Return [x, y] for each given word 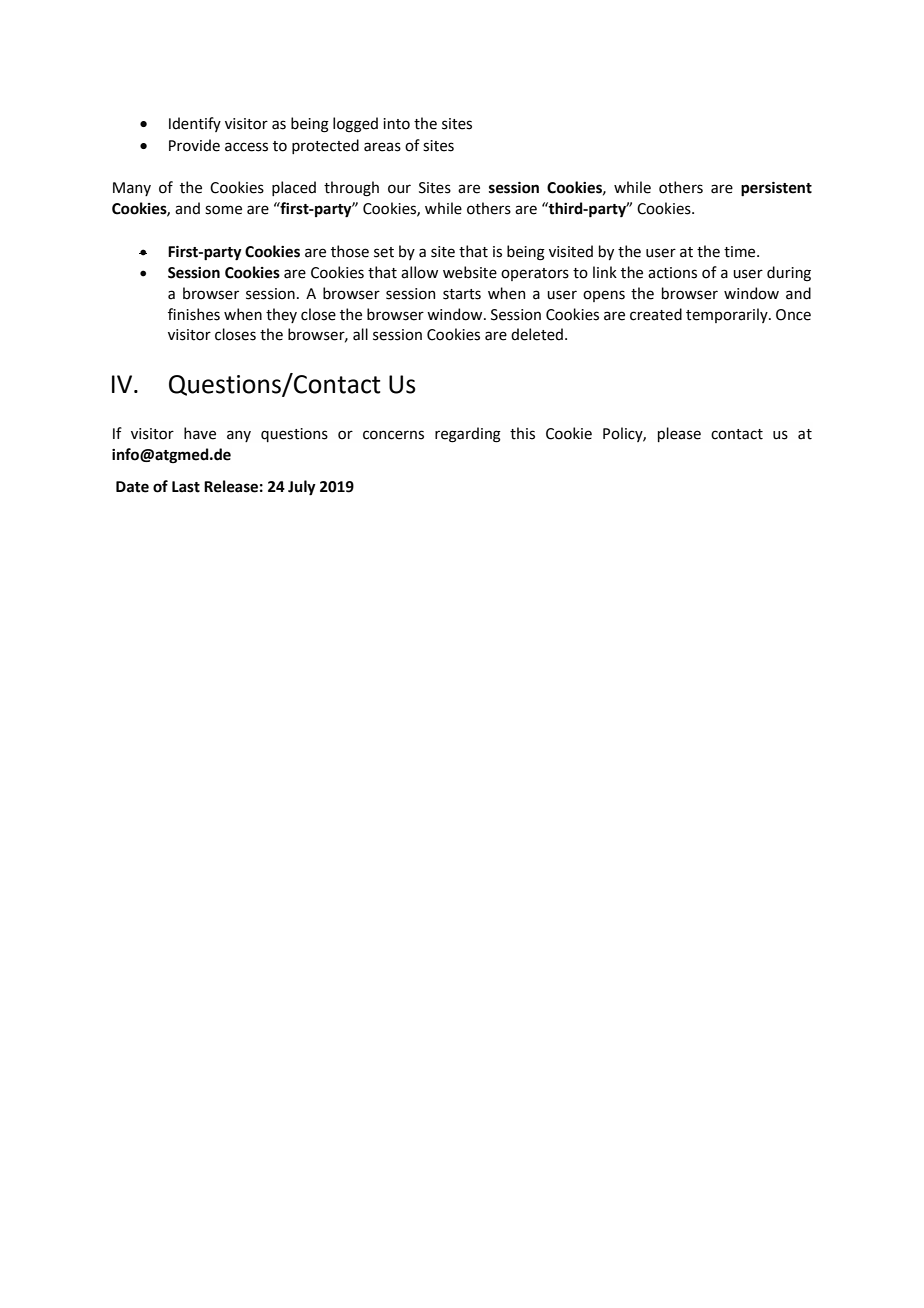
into [396, 124]
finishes [194, 314]
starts [462, 294]
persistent [776, 189]
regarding [468, 435]
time [741, 252]
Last [186, 487]
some [223, 210]
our [399, 189]
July [302, 488]
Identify [195, 124]
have [200, 433]
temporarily [728, 315]
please [679, 434]
